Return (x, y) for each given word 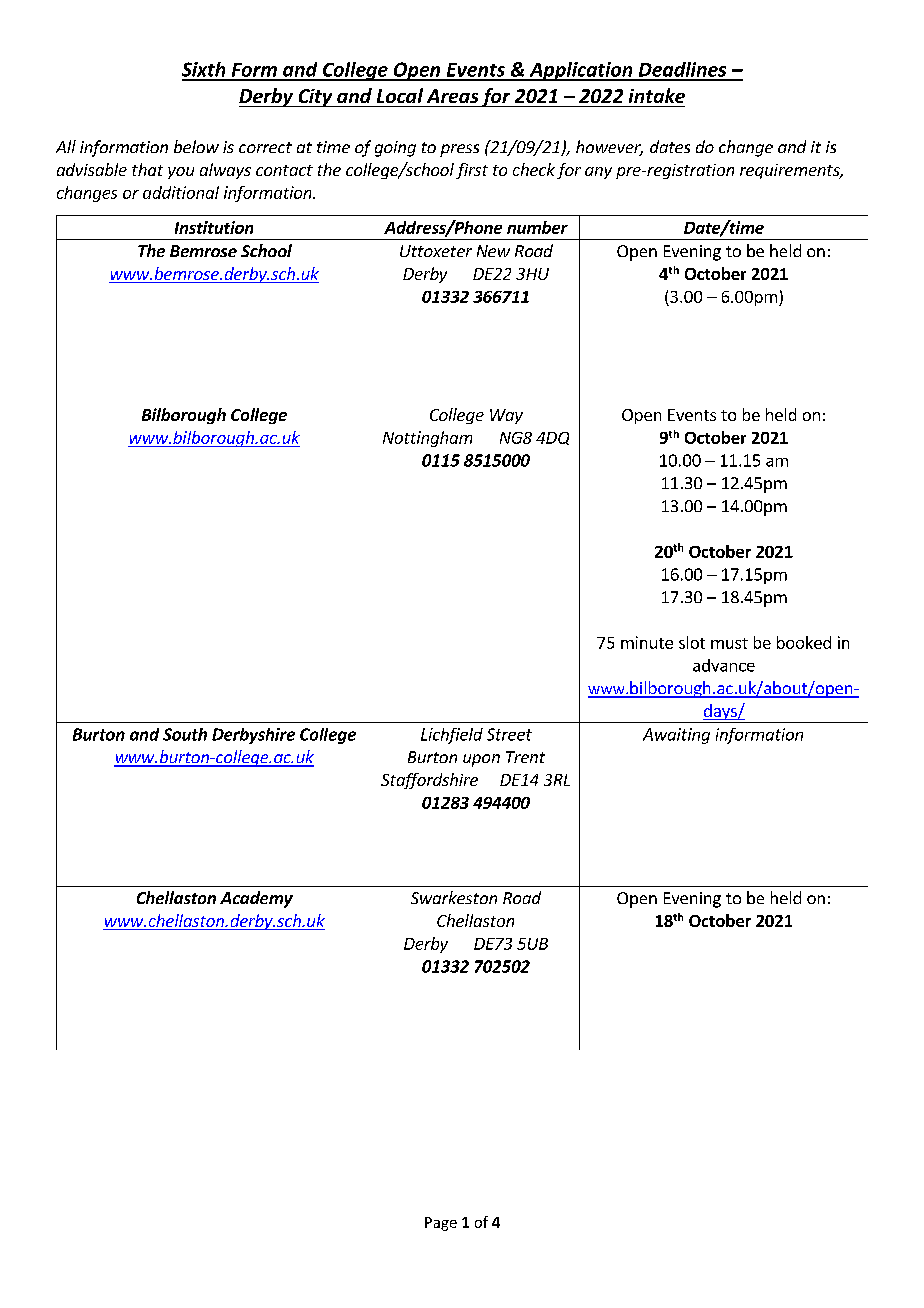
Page (441, 1224)
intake (657, 95)
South (185, 734)
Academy (256, 899)
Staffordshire (429, 781)
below (196, 146)
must (729, 643)
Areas (452, 96)
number (537, 227)
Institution (214, 227)
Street (509, 734)
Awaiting (676, 736)
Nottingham (427, 439)
